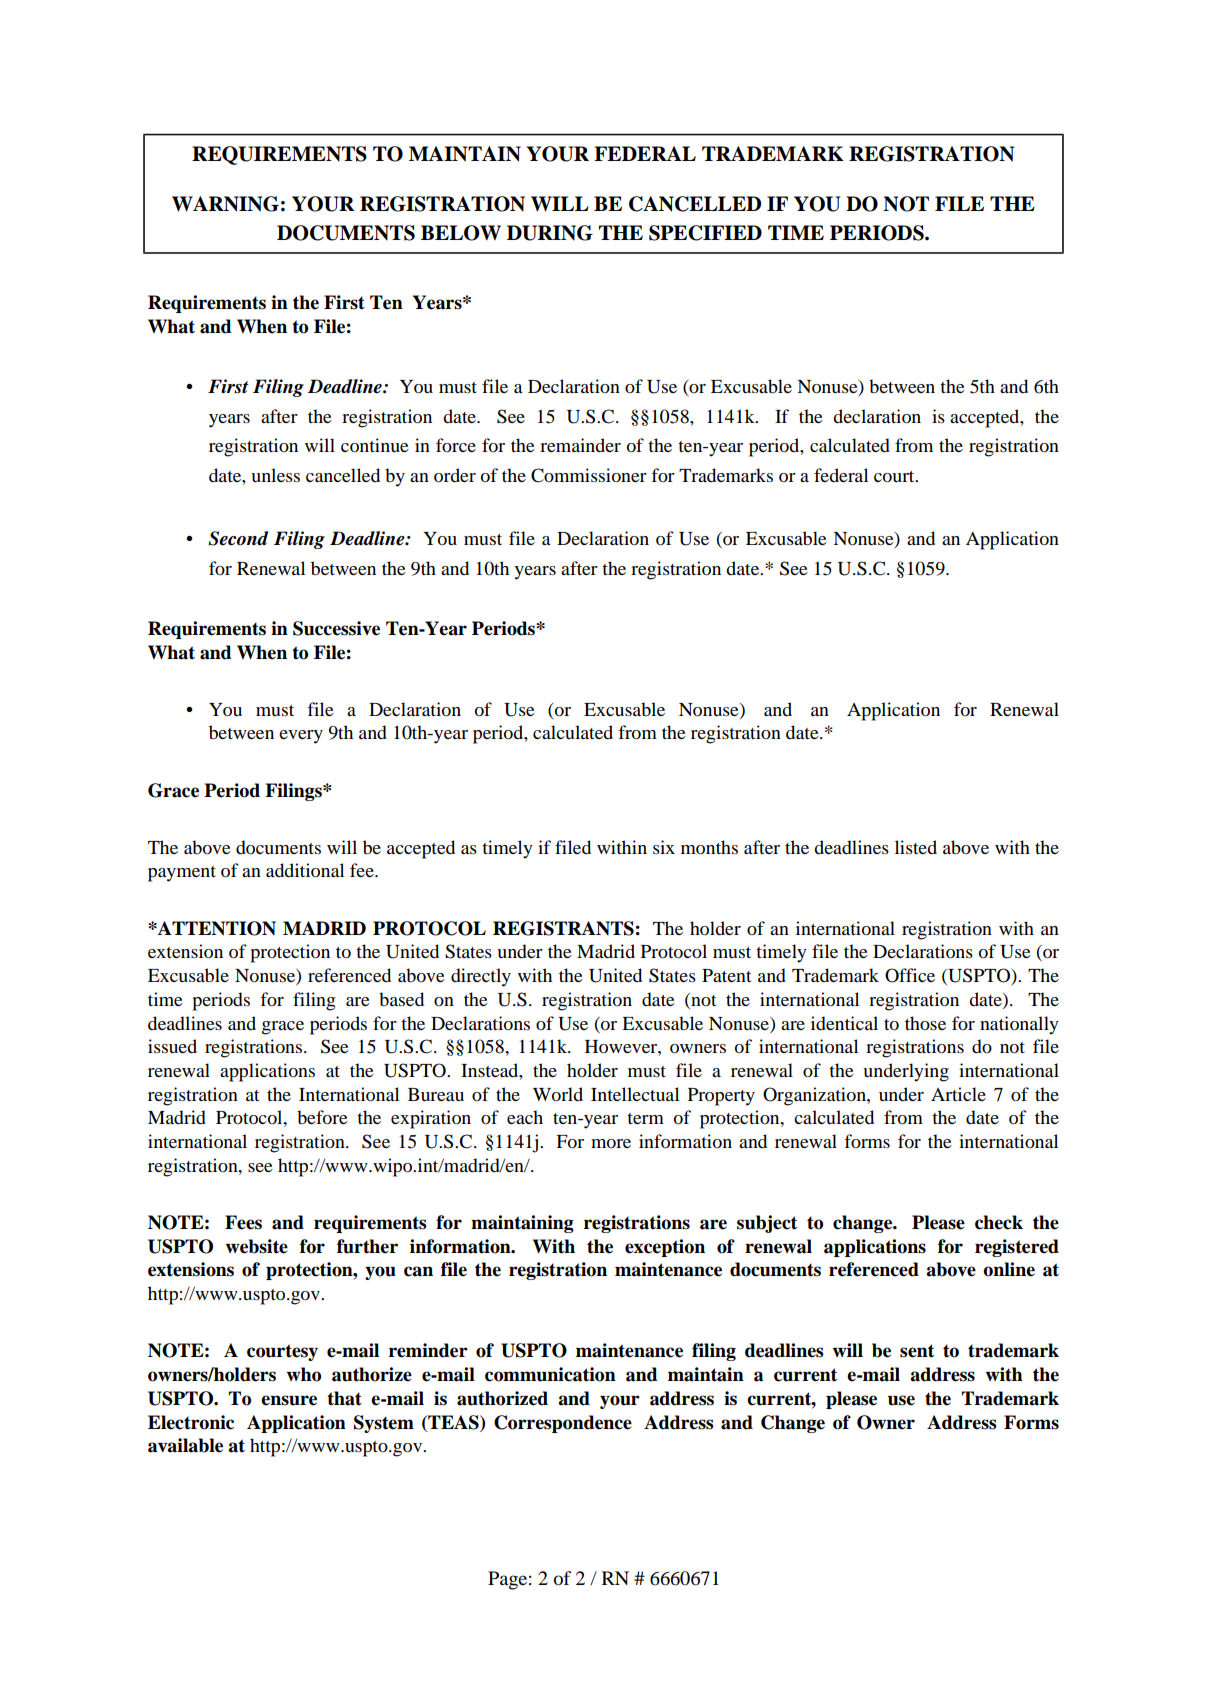 The width and height of the screenshot is (1207, 1707). What do you see at coordinates (589, 475) in the screenshot?
I see `Commissioner` at bounding box center [589, 475].
